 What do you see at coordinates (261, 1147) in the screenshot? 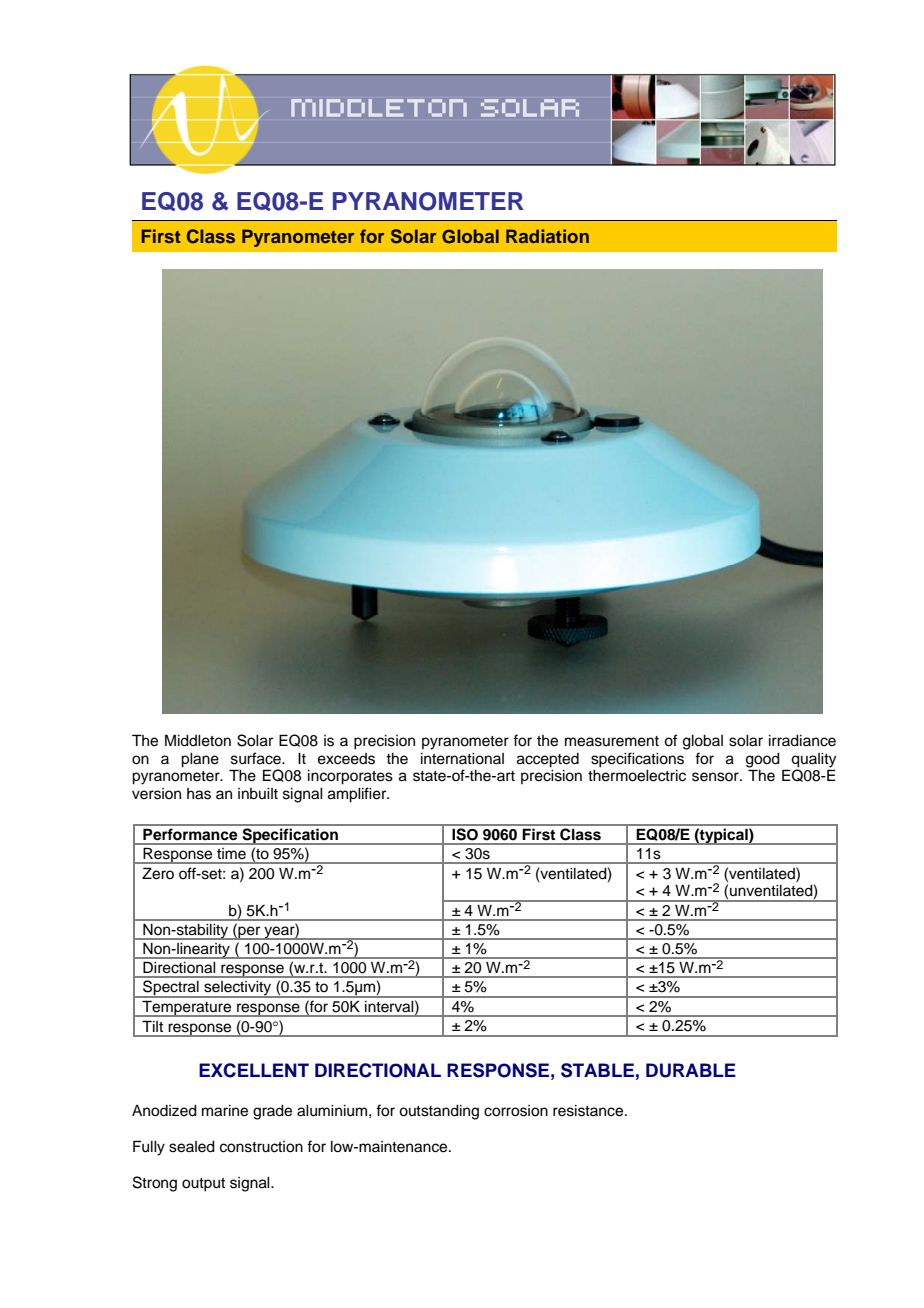
I see `construction` at bounding box center [261, 1147].
